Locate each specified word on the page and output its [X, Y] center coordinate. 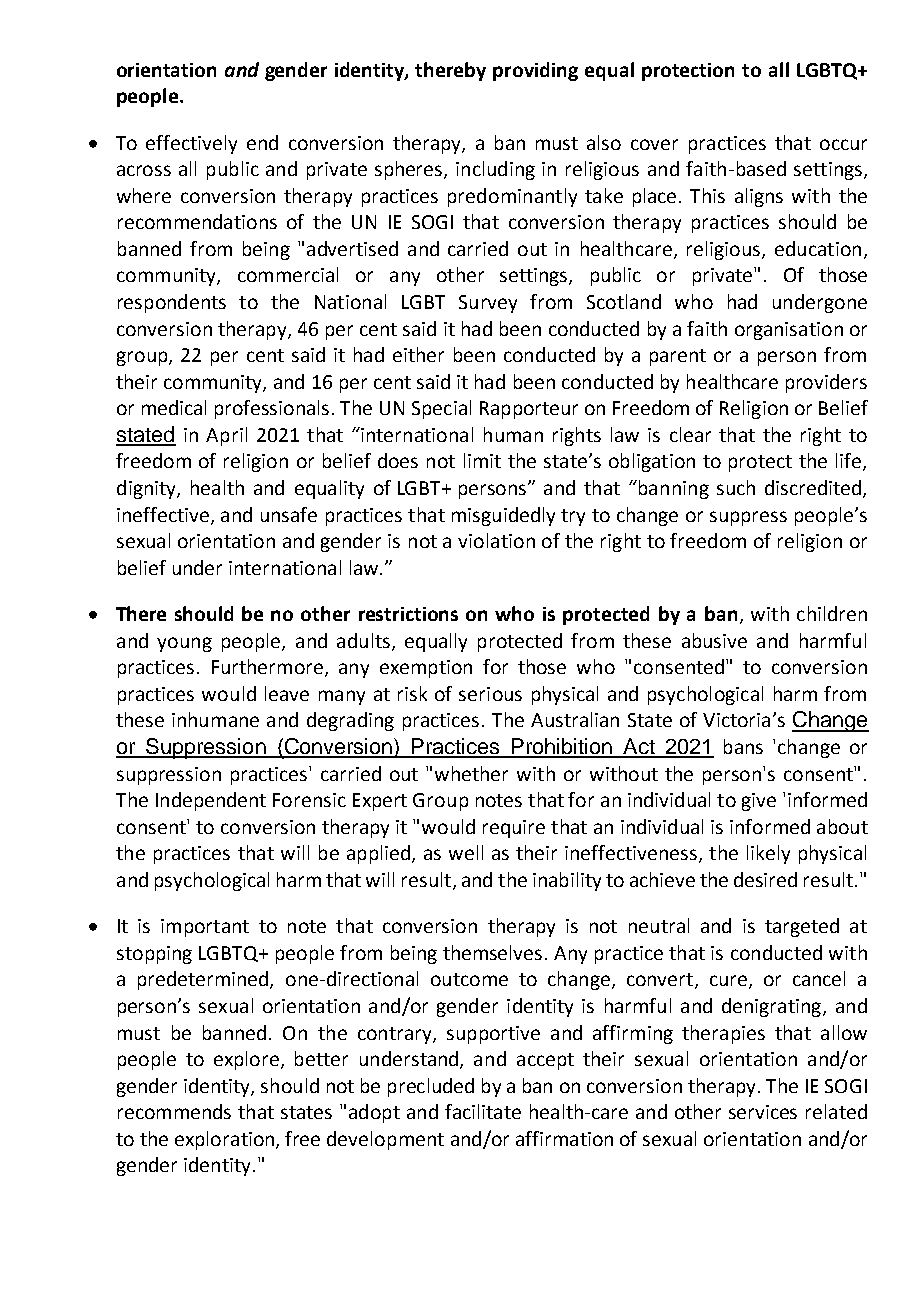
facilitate [483, 1111]
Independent [211, 801]
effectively [191, 144]
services [763, 1112]
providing [535, 71]
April [226, 436]
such [736, 487]
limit [482, 460]
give [759, 802]
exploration [226, 1140]
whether [471, 773]
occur [843, 144]
